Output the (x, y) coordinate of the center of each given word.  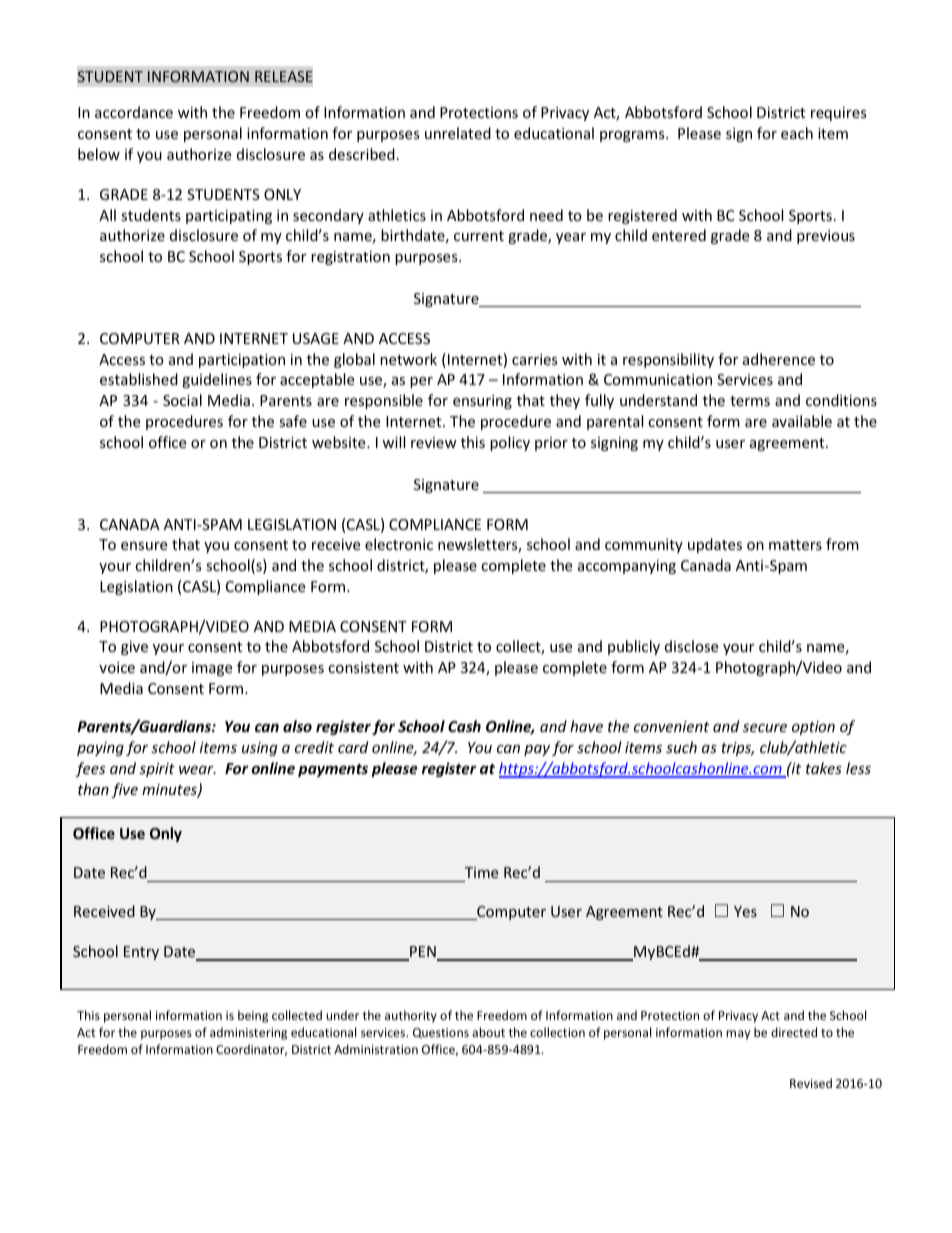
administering (248, 1033)
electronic (399, 544)
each (797, 133)
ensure (144, 546)
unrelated (458, 133)
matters (795, 545)
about (488, 1032)
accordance (134, 112)
